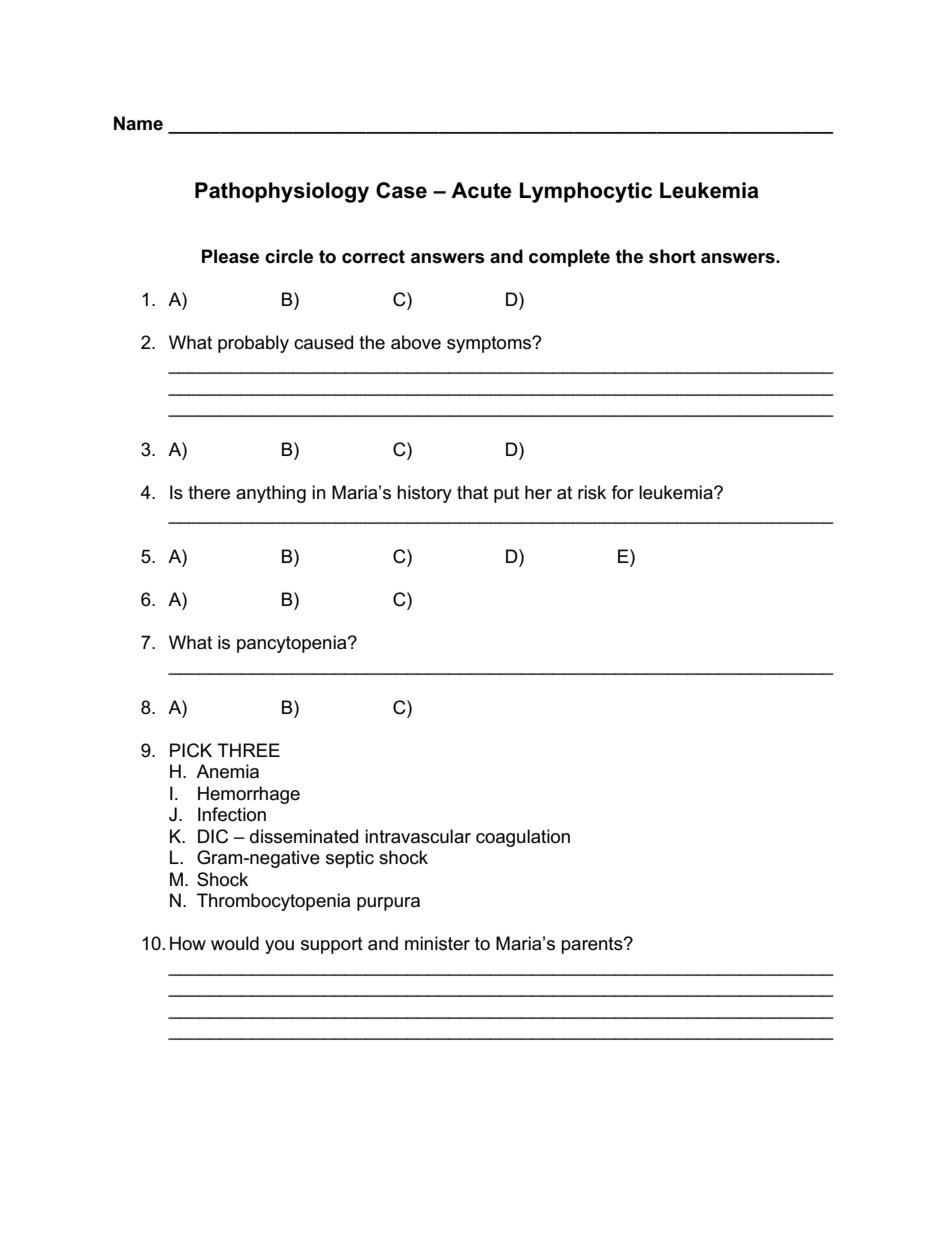 This document has width=952, height=1233. What do you see at coordinates (191, 750) in the document?
I see `PICK` at bounding box center [191, 750].
